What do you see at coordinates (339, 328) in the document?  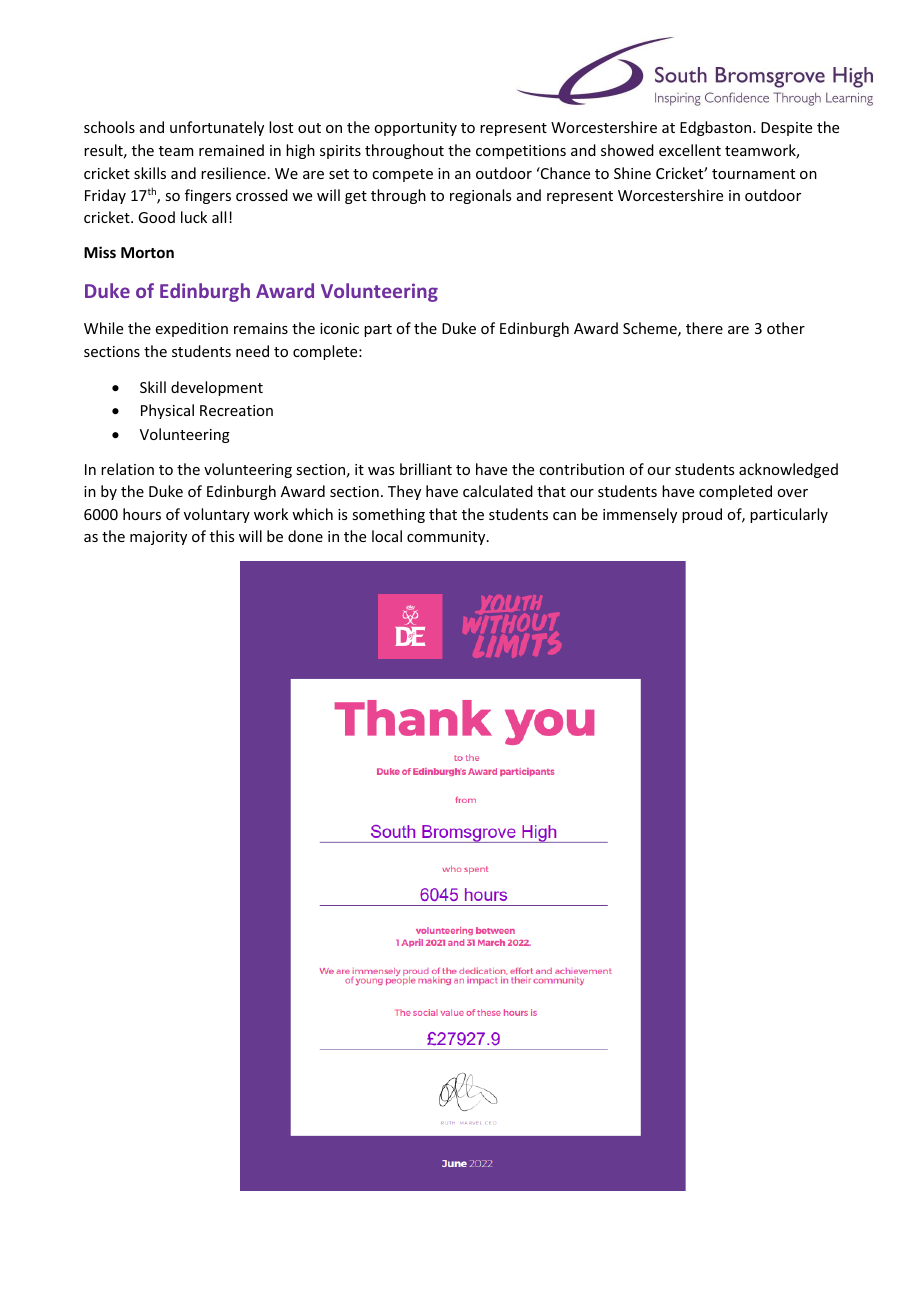 I see `iconic` at bounding box center [339, 328].
